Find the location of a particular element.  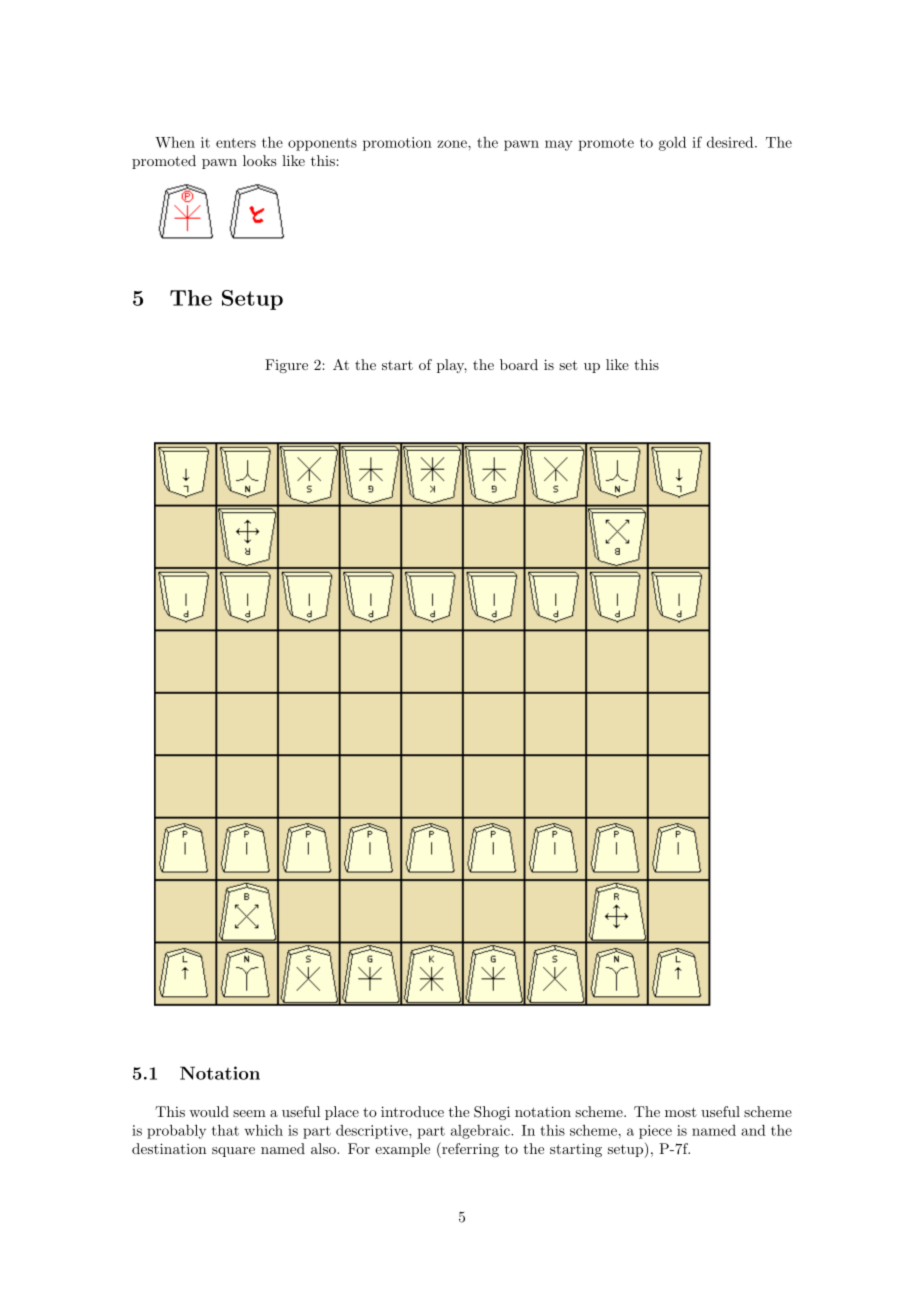

gold is located at coordinates (672, 143).
